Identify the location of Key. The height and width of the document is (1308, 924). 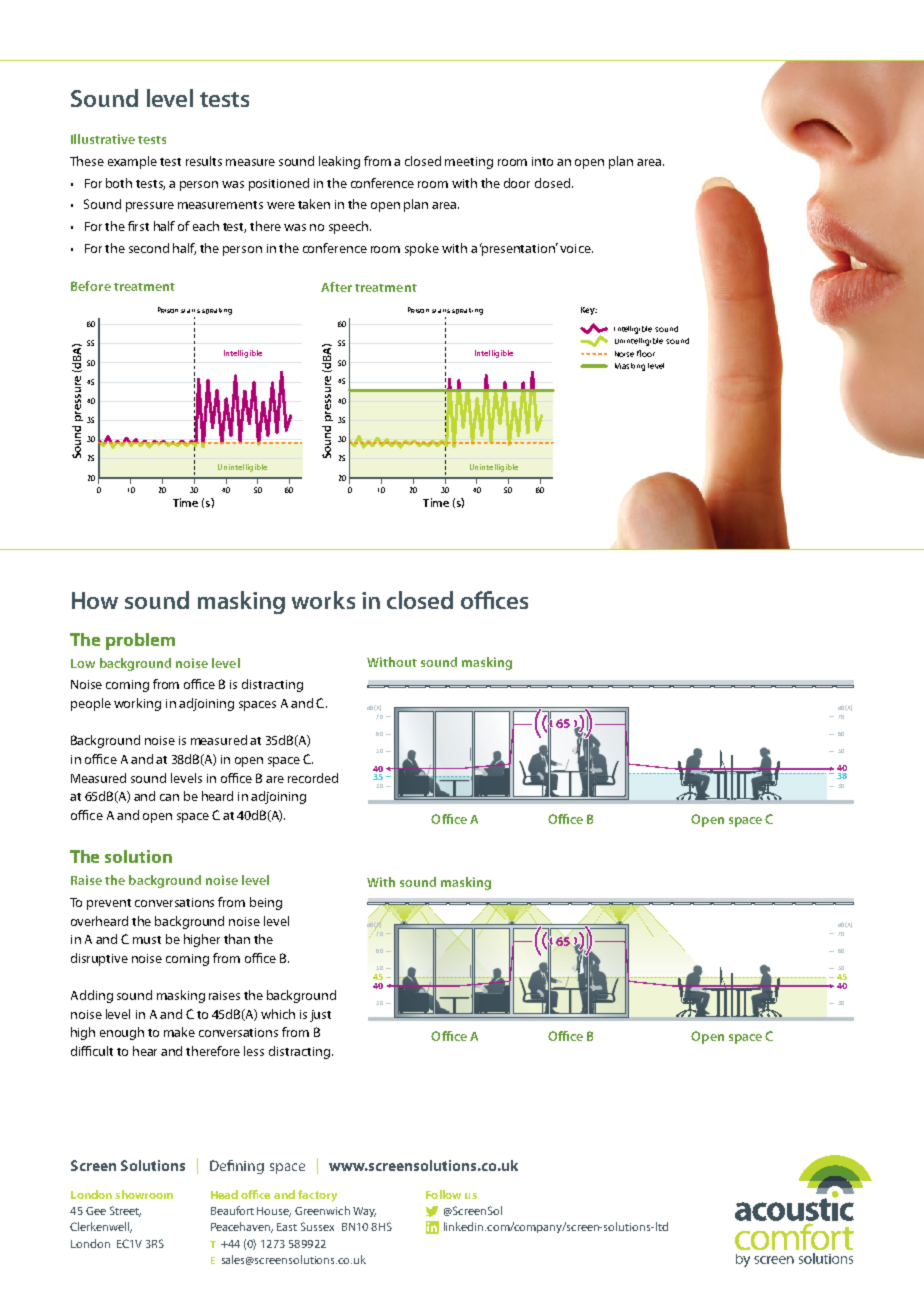
(589, 311).
